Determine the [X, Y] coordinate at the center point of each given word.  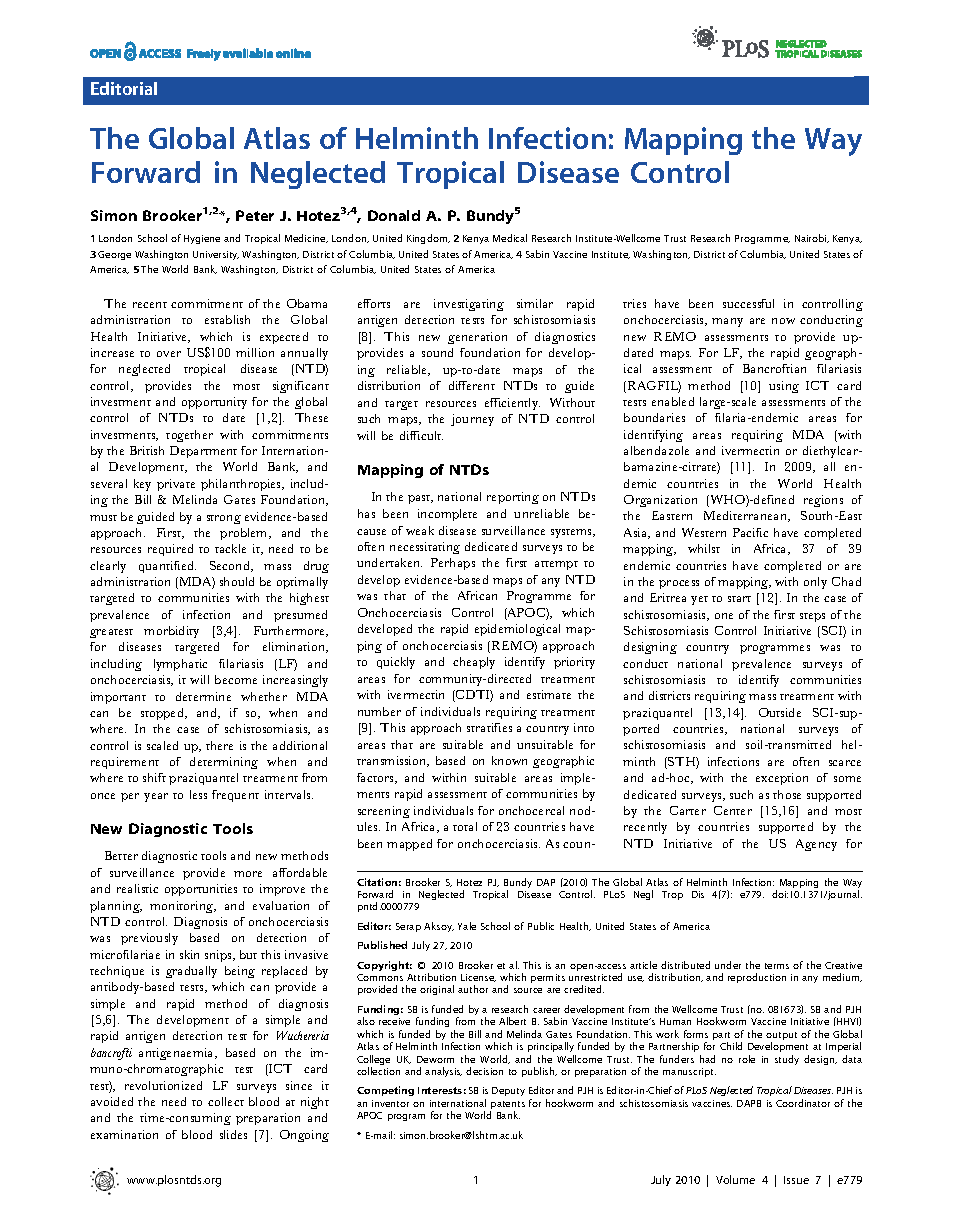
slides [233, 1134]
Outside [780, 712]
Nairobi [812, 238]
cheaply [474, 663]
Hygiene [202, 239]
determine [203, 696]
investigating [469, 305]
